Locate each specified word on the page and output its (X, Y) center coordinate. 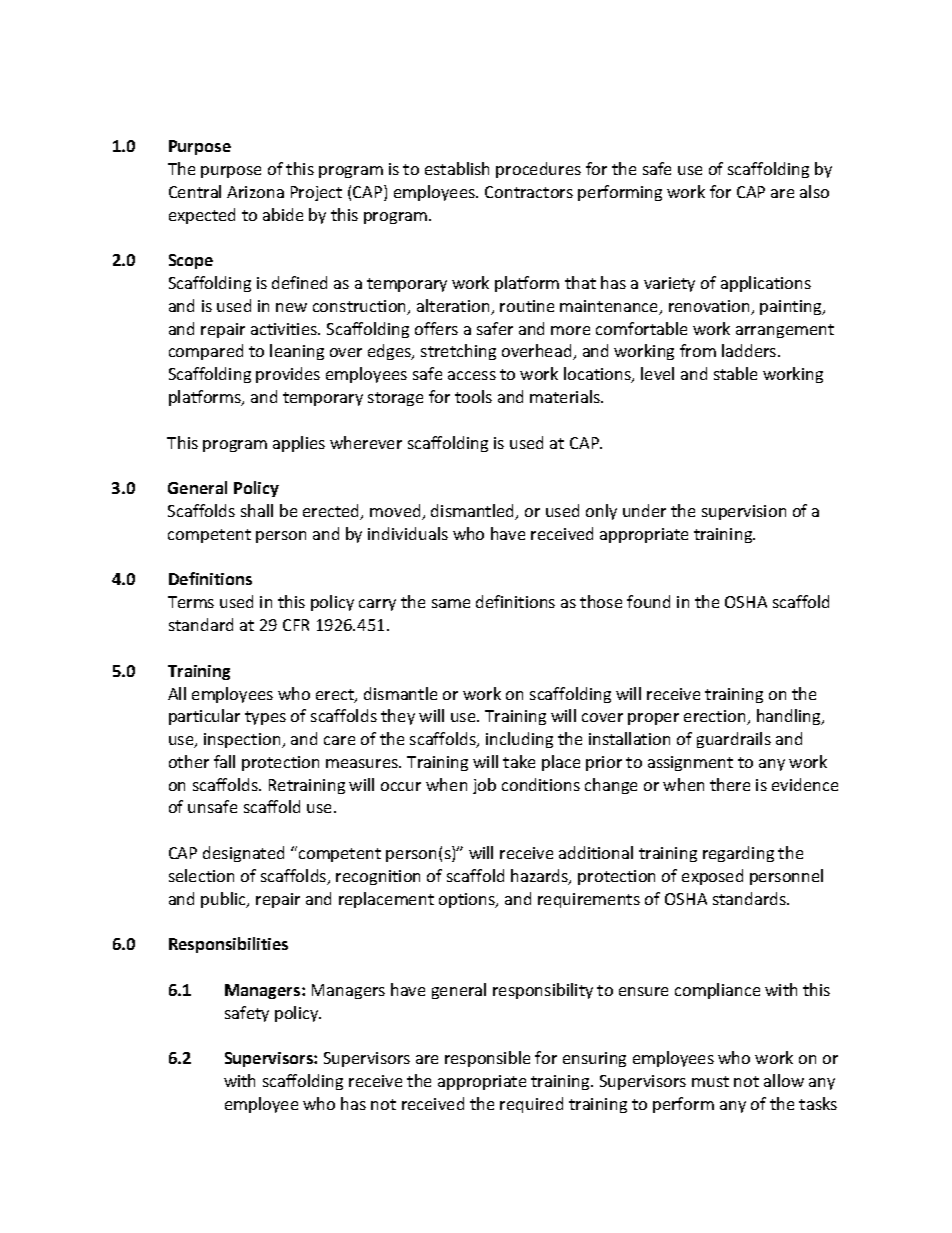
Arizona (255, 192)
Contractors (529, 192)
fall (224, 761)
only (601, 512)
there (730, 784)
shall (257, 510)
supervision (744, 512)
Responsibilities (228, 945)
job (484, 786)
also (814, 191)
